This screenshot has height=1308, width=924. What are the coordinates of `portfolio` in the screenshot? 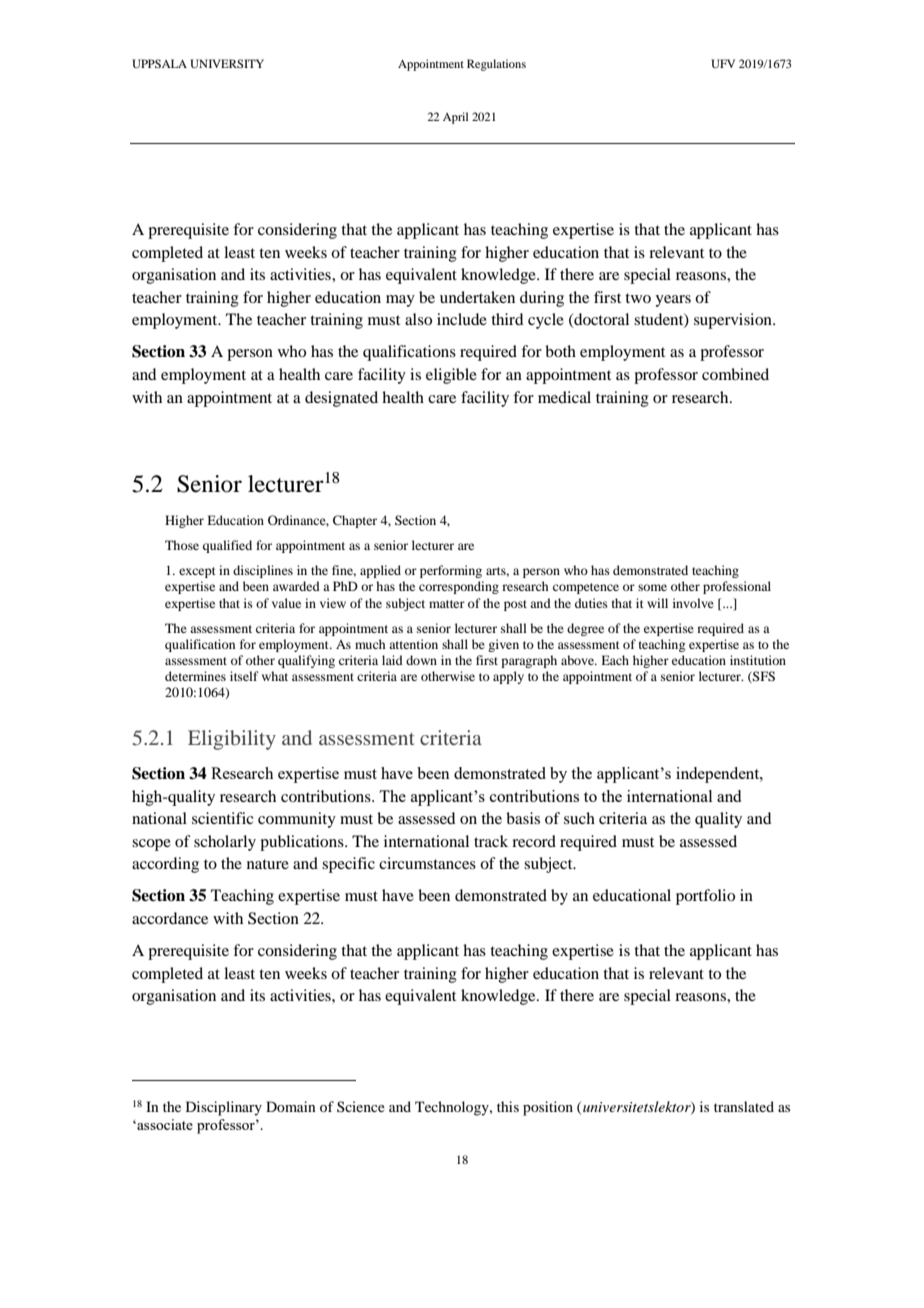 It's located at (705, 897).
